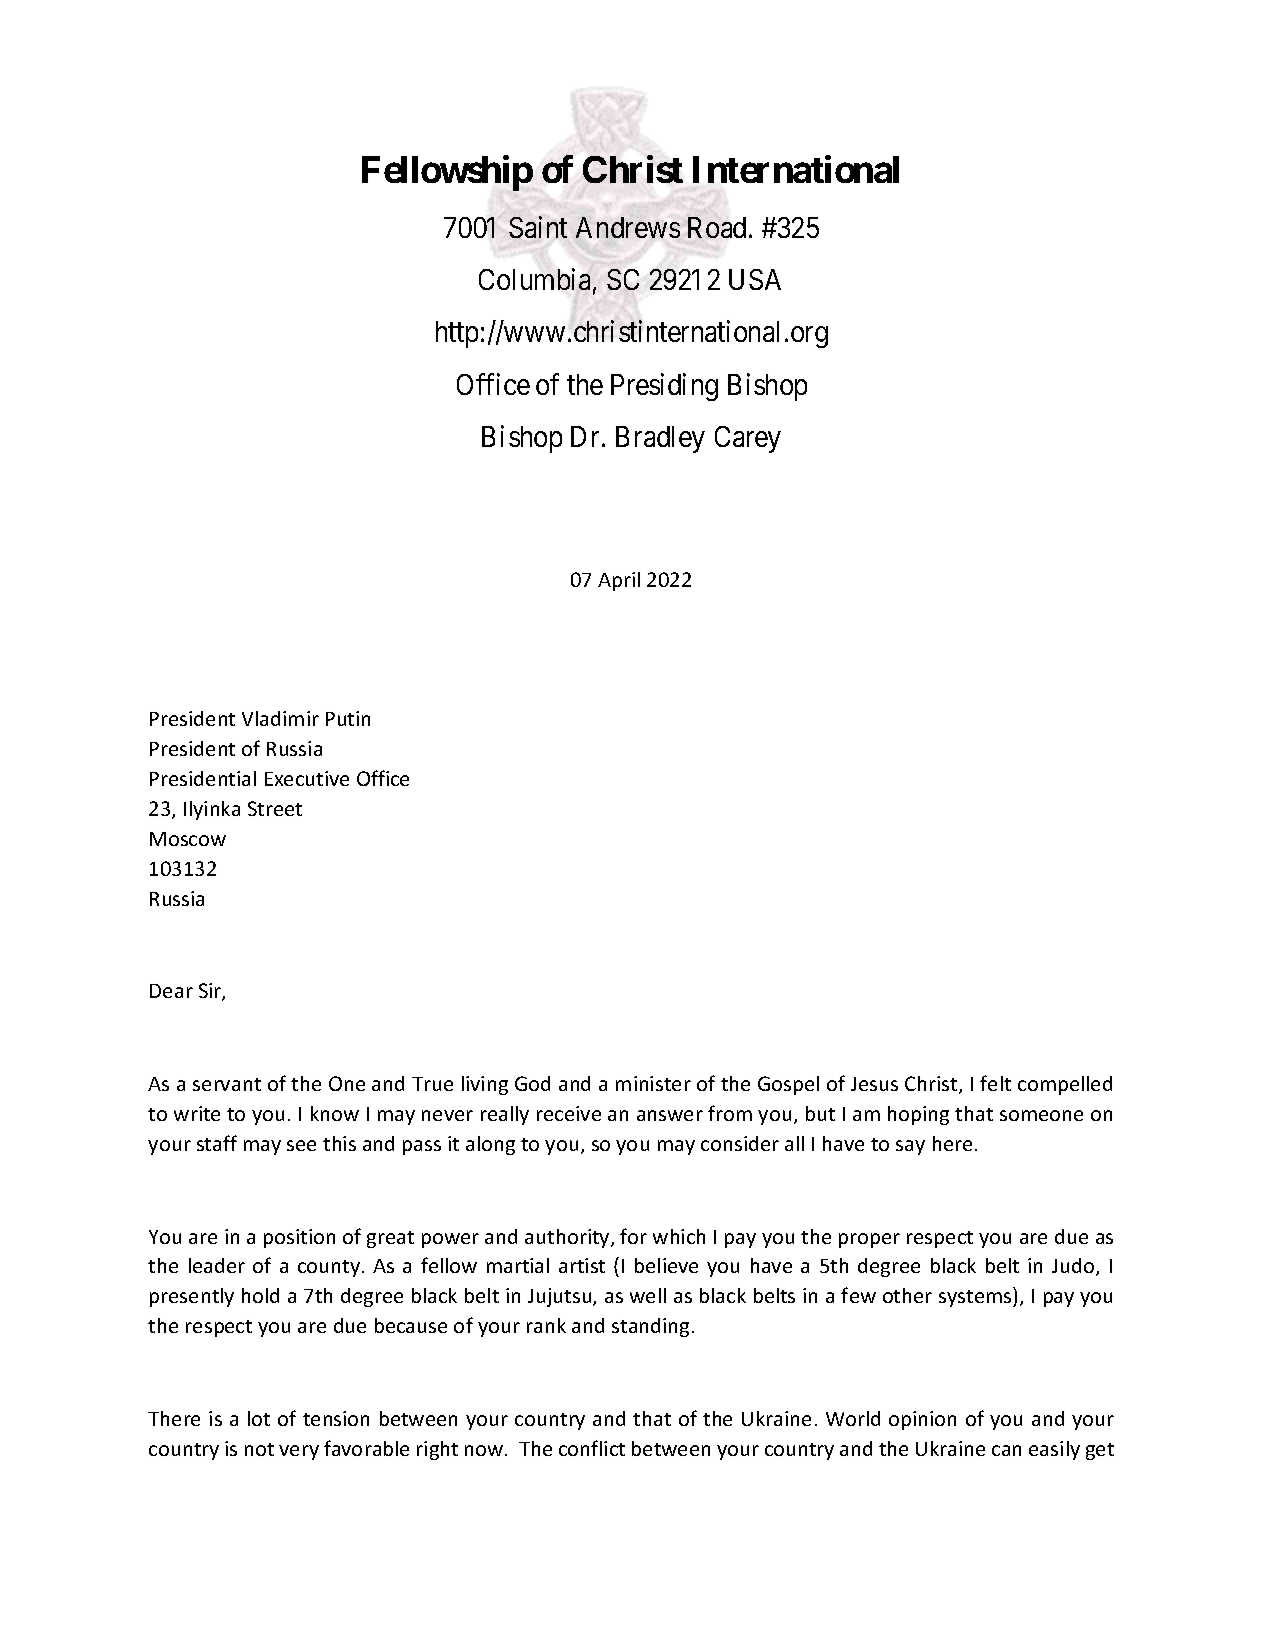 This document has height=1634, width=1263. Describe the element at coordinates (755, 279) in the document. I see `USA` at that location.
